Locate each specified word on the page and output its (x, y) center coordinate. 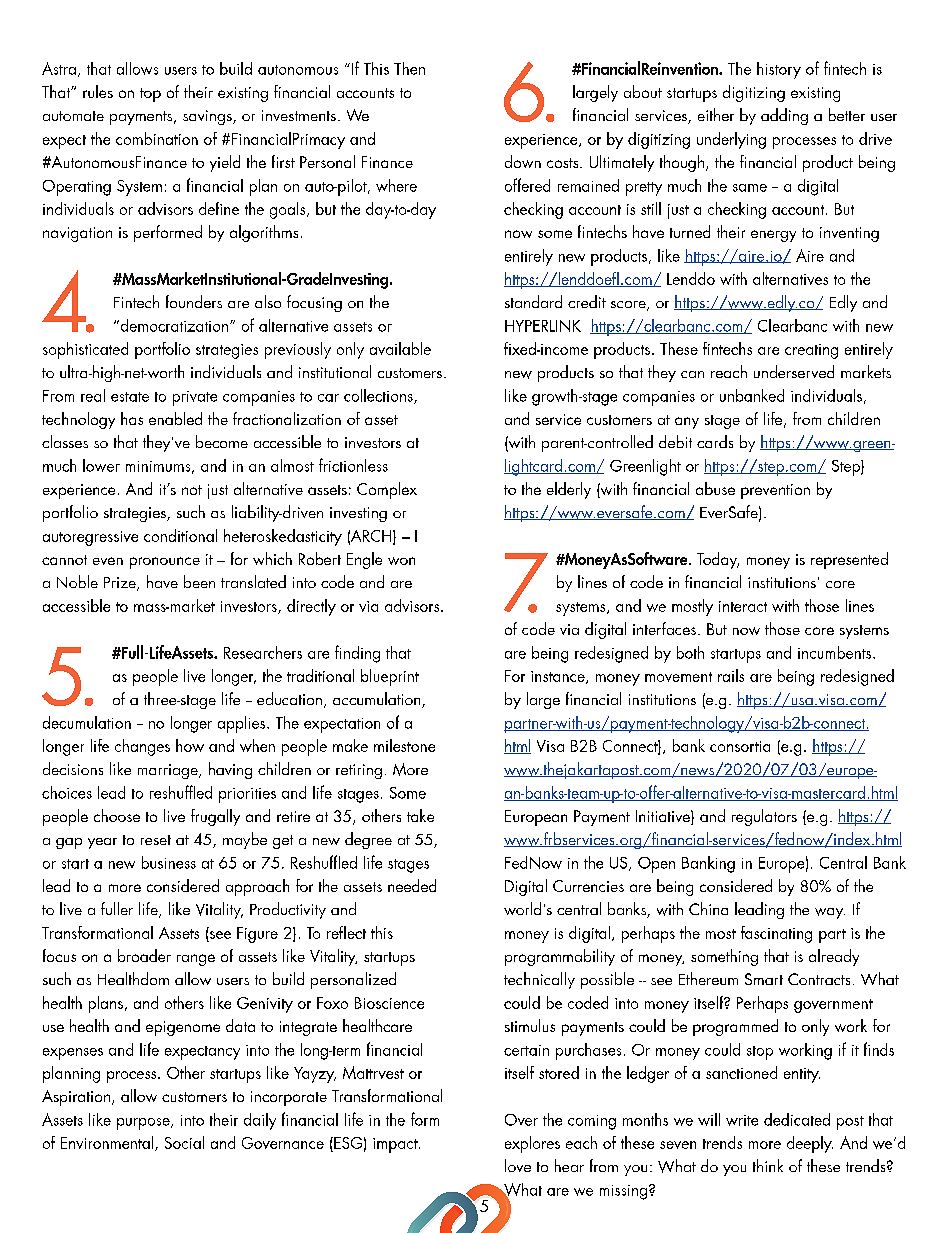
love (518, 1165)
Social (184, 1142)
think (768, 1165)
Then (409, 68)
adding (784, 116)
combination (157, 138)
